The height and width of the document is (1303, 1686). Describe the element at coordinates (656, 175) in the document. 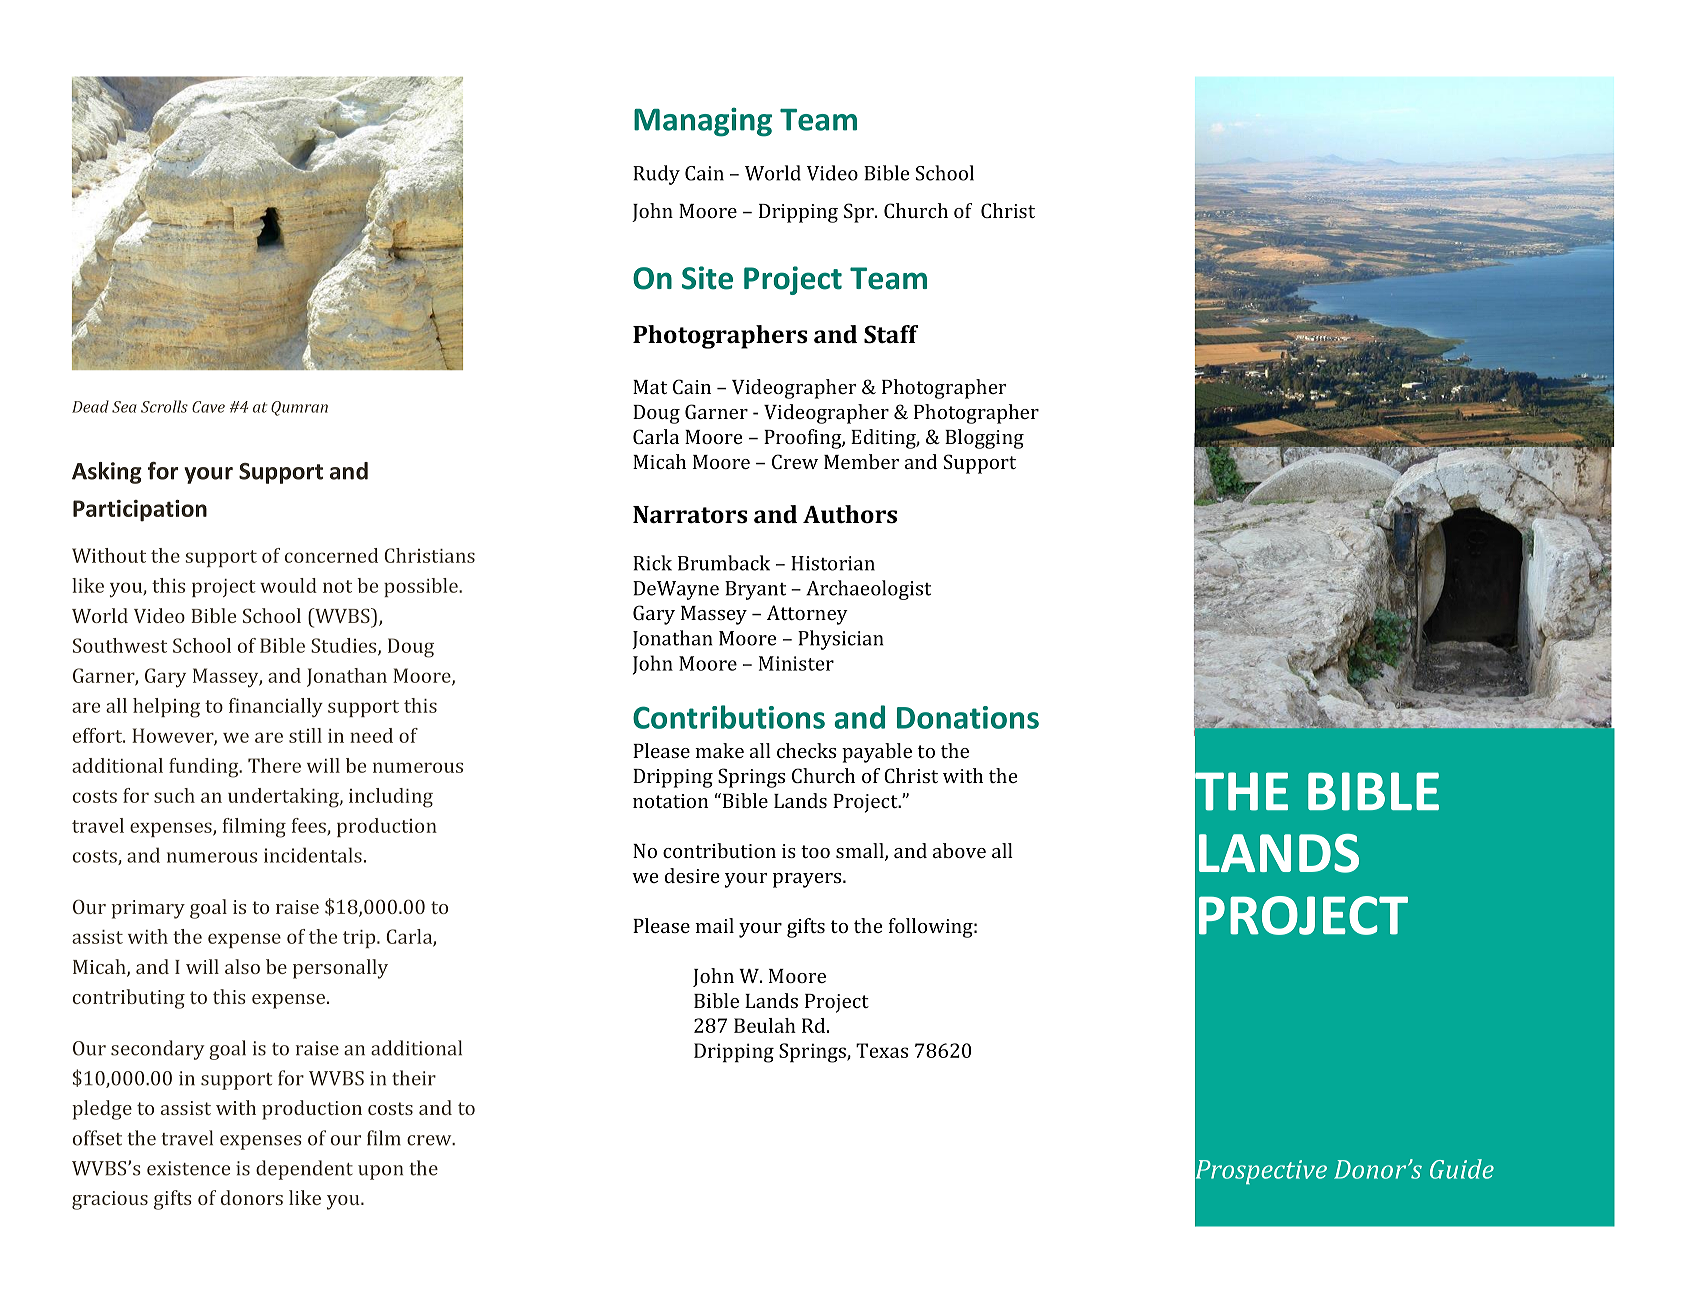

I see `Rudy` at that location.
